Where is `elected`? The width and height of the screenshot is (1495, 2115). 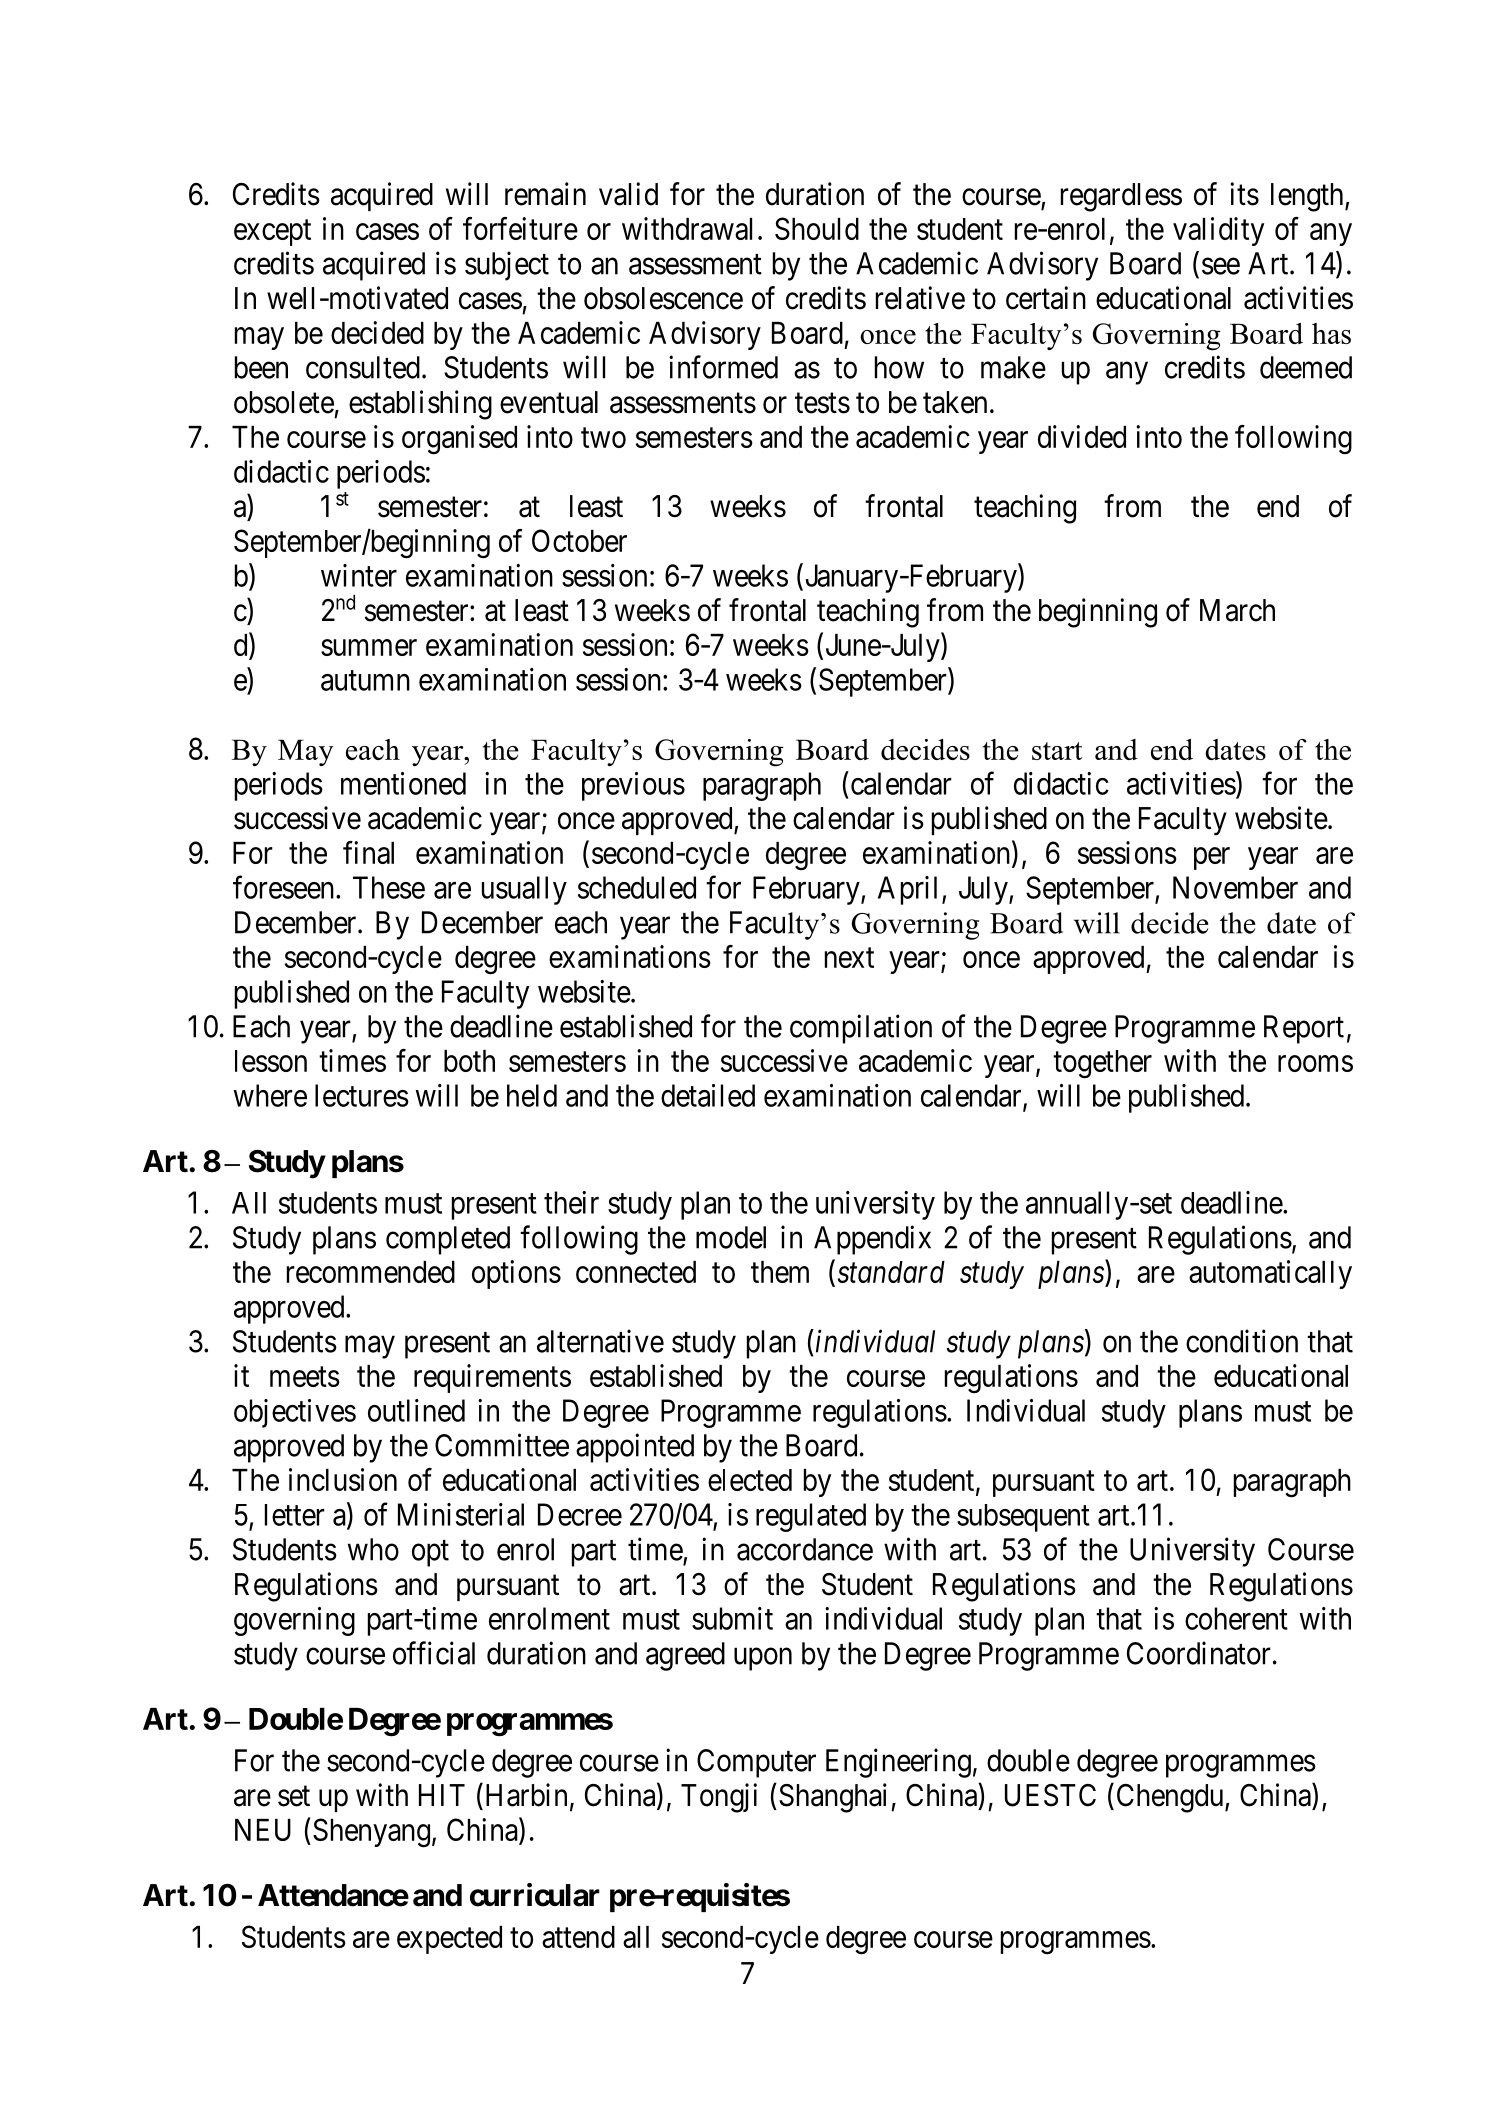
elected is located at coordinates (750, 1480).
